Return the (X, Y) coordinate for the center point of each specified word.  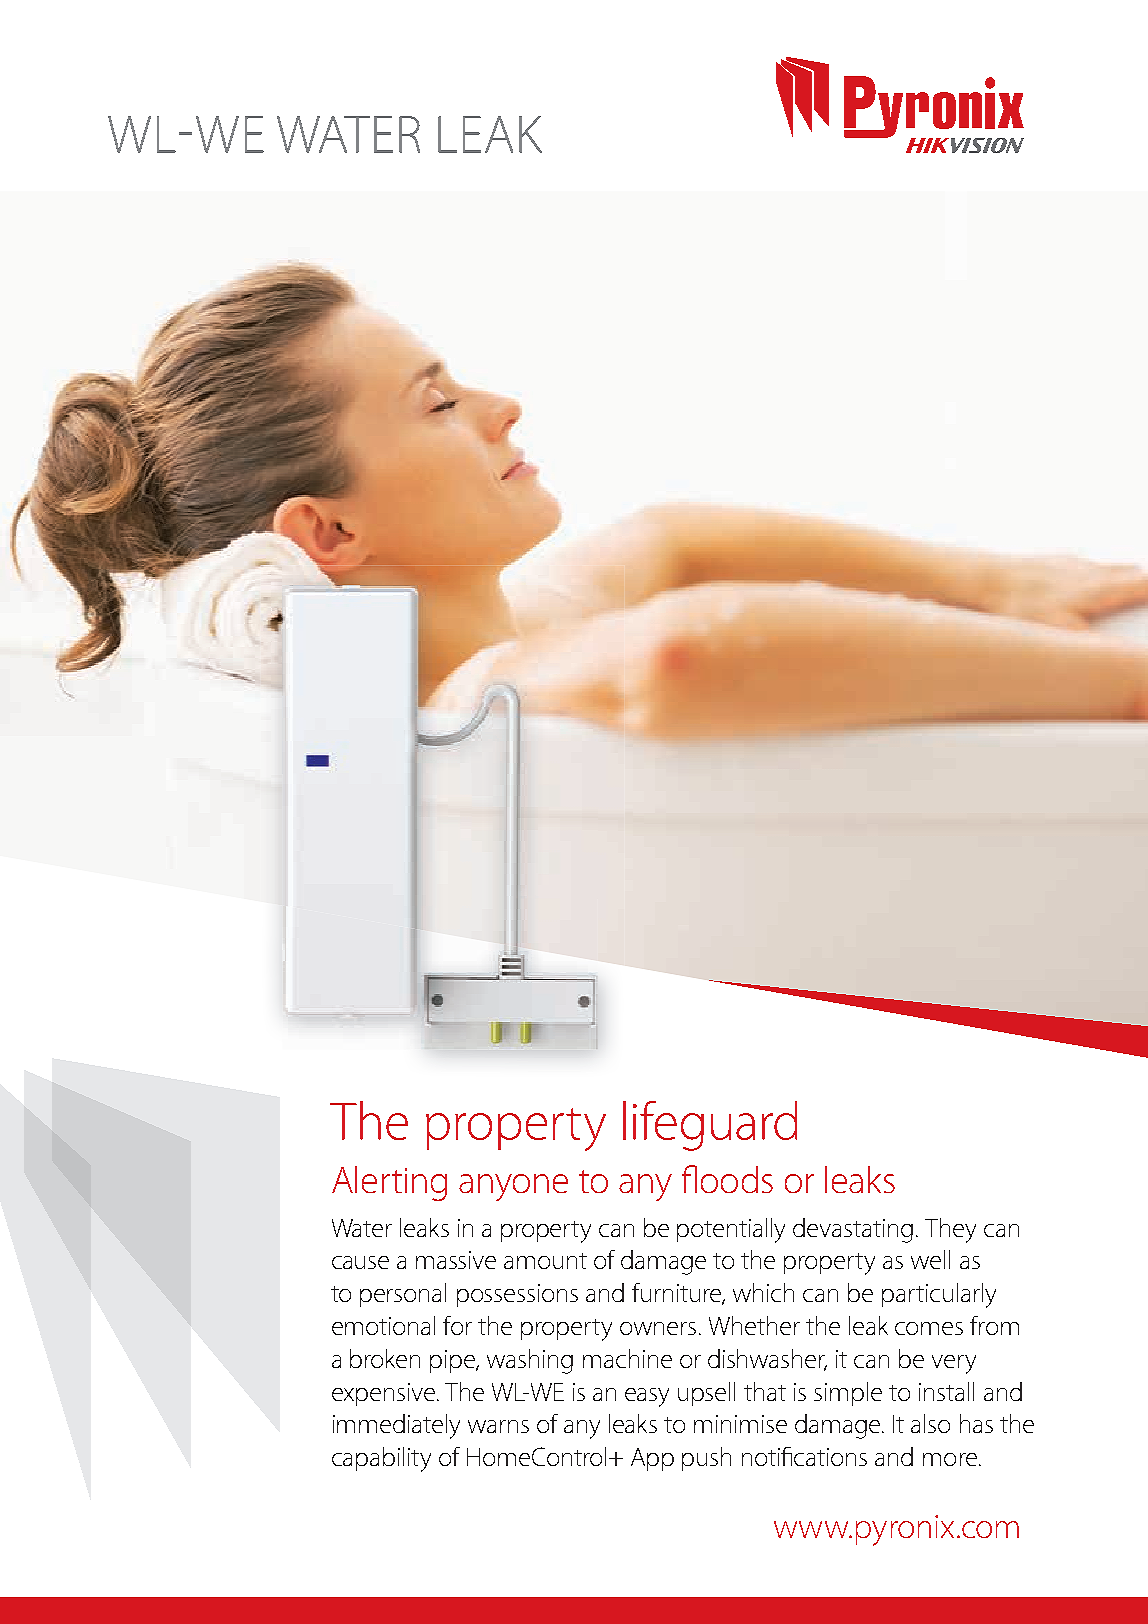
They (950, 1230)
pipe (454, 1361)
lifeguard (710, 1126)
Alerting (389, 1183)
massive (456, 1260)
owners (658, 1328)
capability (381, 1459)
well (930, 1259)
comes (929, 1328)
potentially (731, 1230)
